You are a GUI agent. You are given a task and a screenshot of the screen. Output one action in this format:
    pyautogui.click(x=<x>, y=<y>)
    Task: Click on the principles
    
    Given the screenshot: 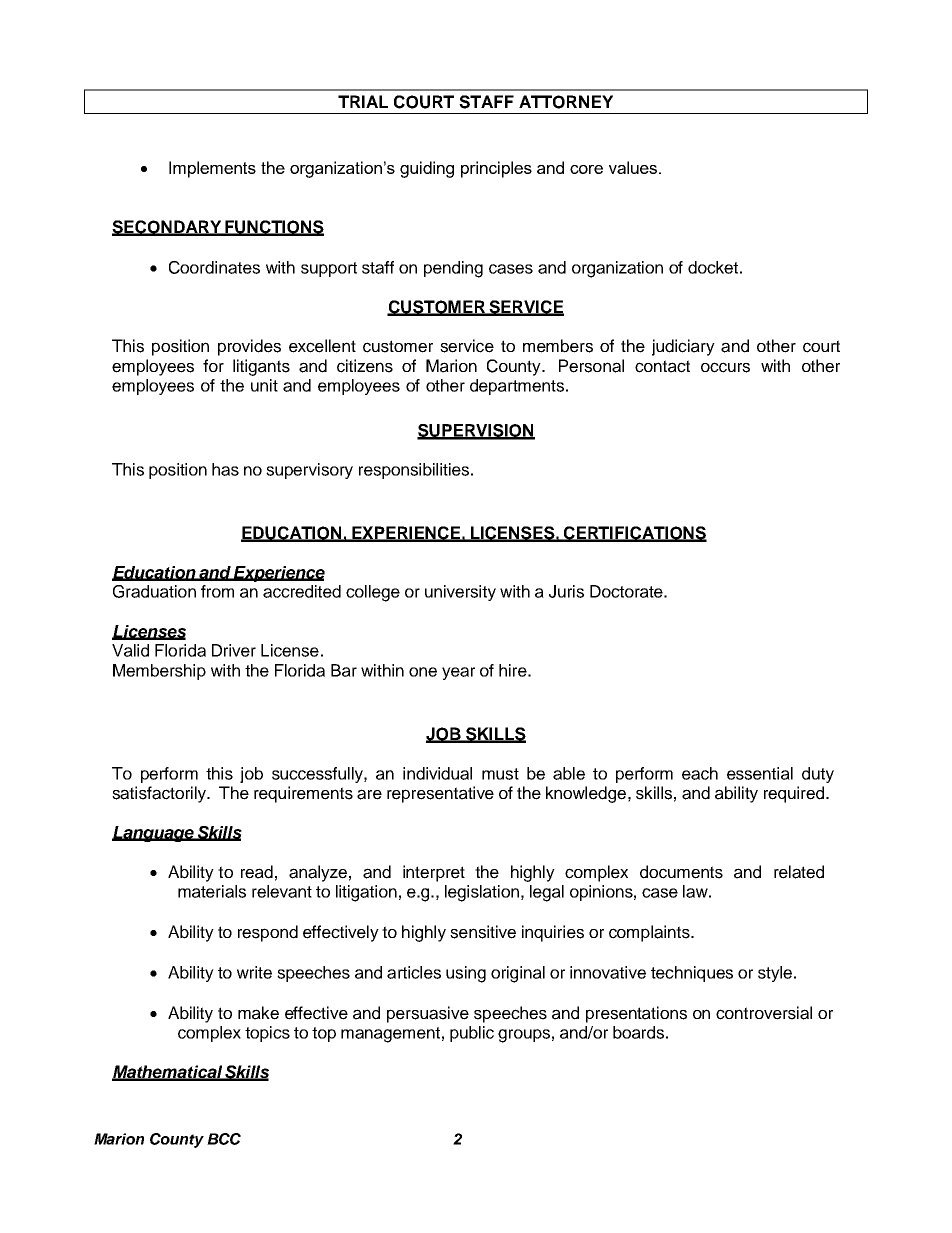 What is the action you would take?
    pyautogui.click(x=496, y=169)
